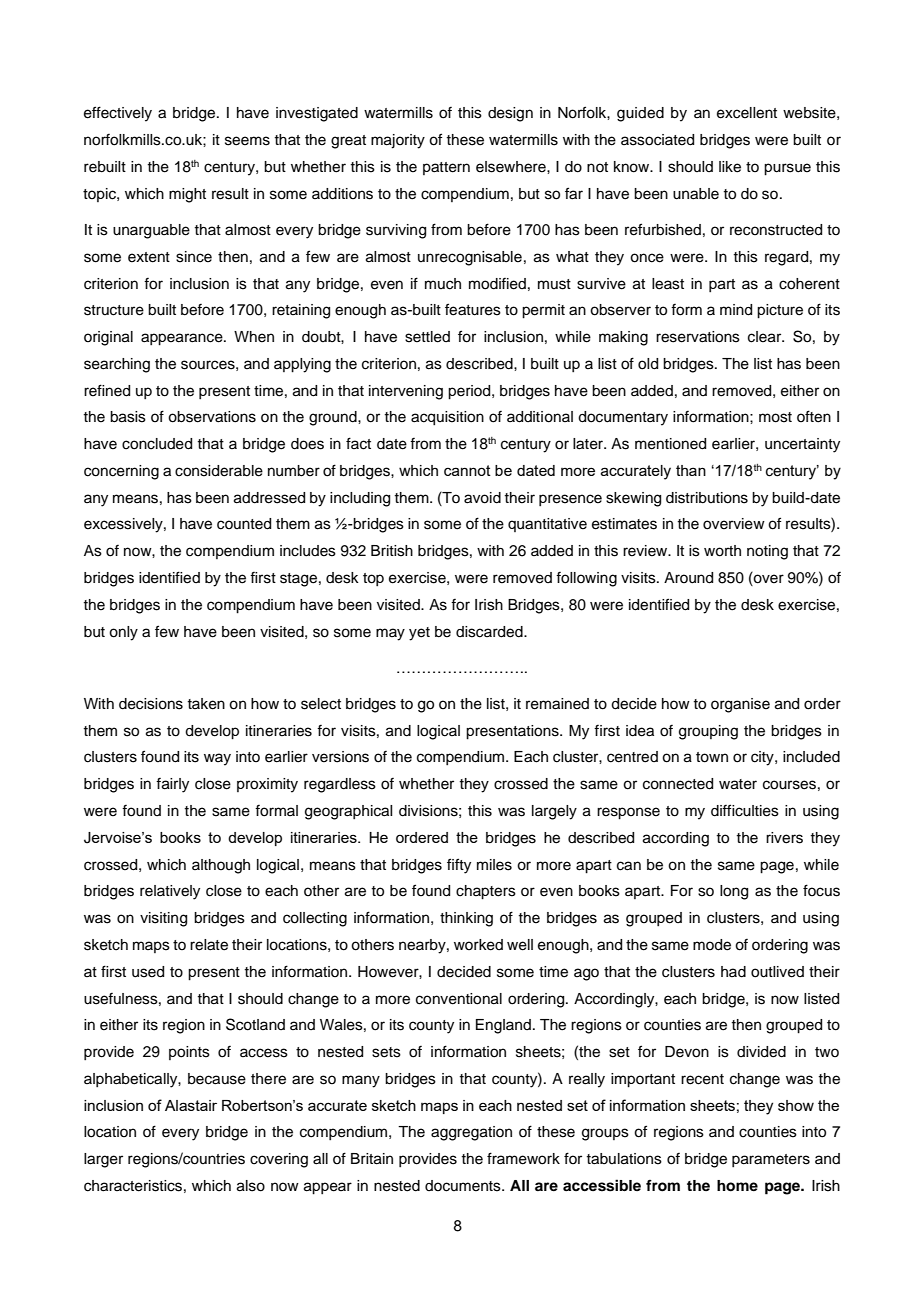 The image size is (924, 1307). What do you see at coordinates (123, 633) in the image?
I see `only` at bounding box center [123, 633].
